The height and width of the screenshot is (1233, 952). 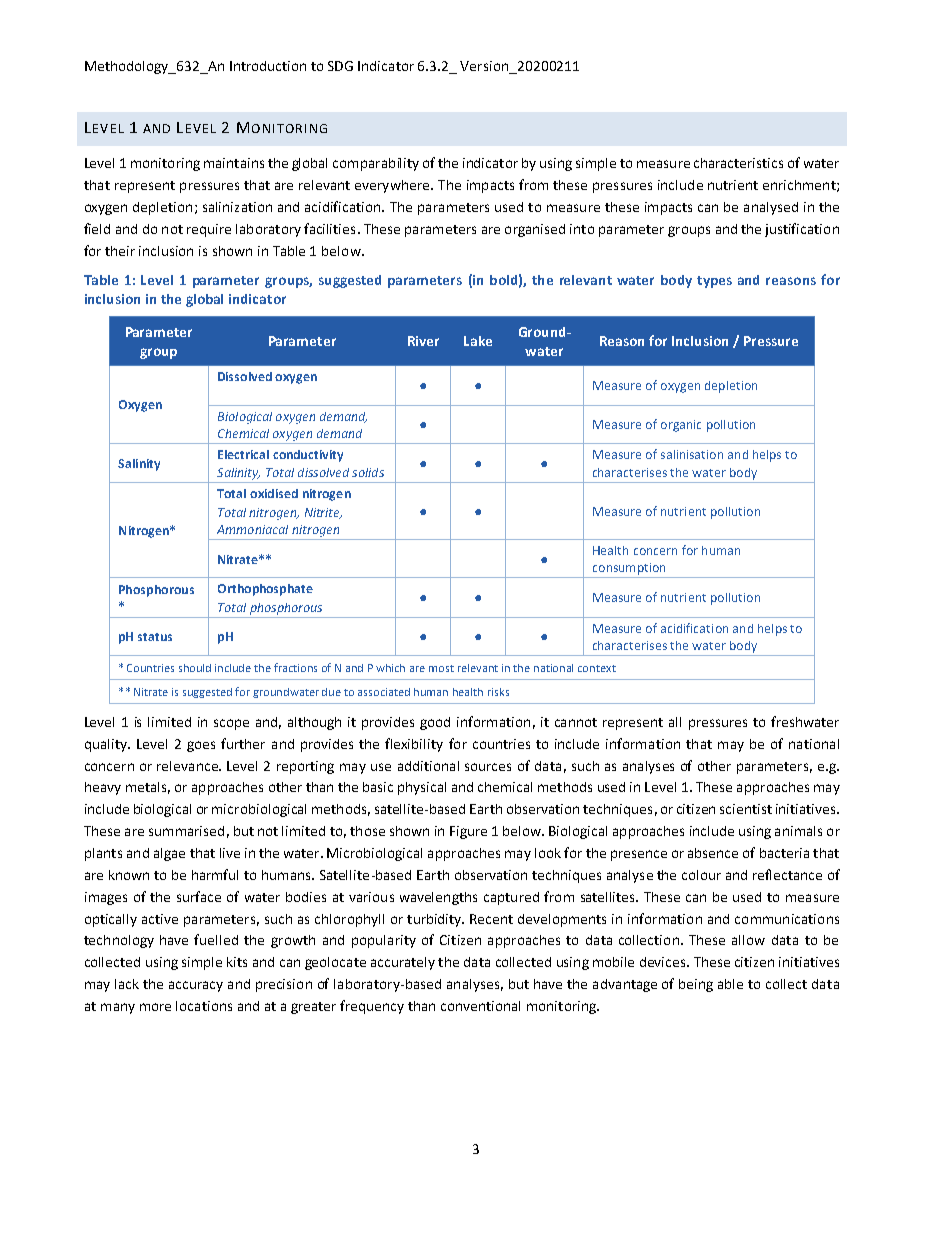 I want to click on solids, so click(x=368, y=472).
